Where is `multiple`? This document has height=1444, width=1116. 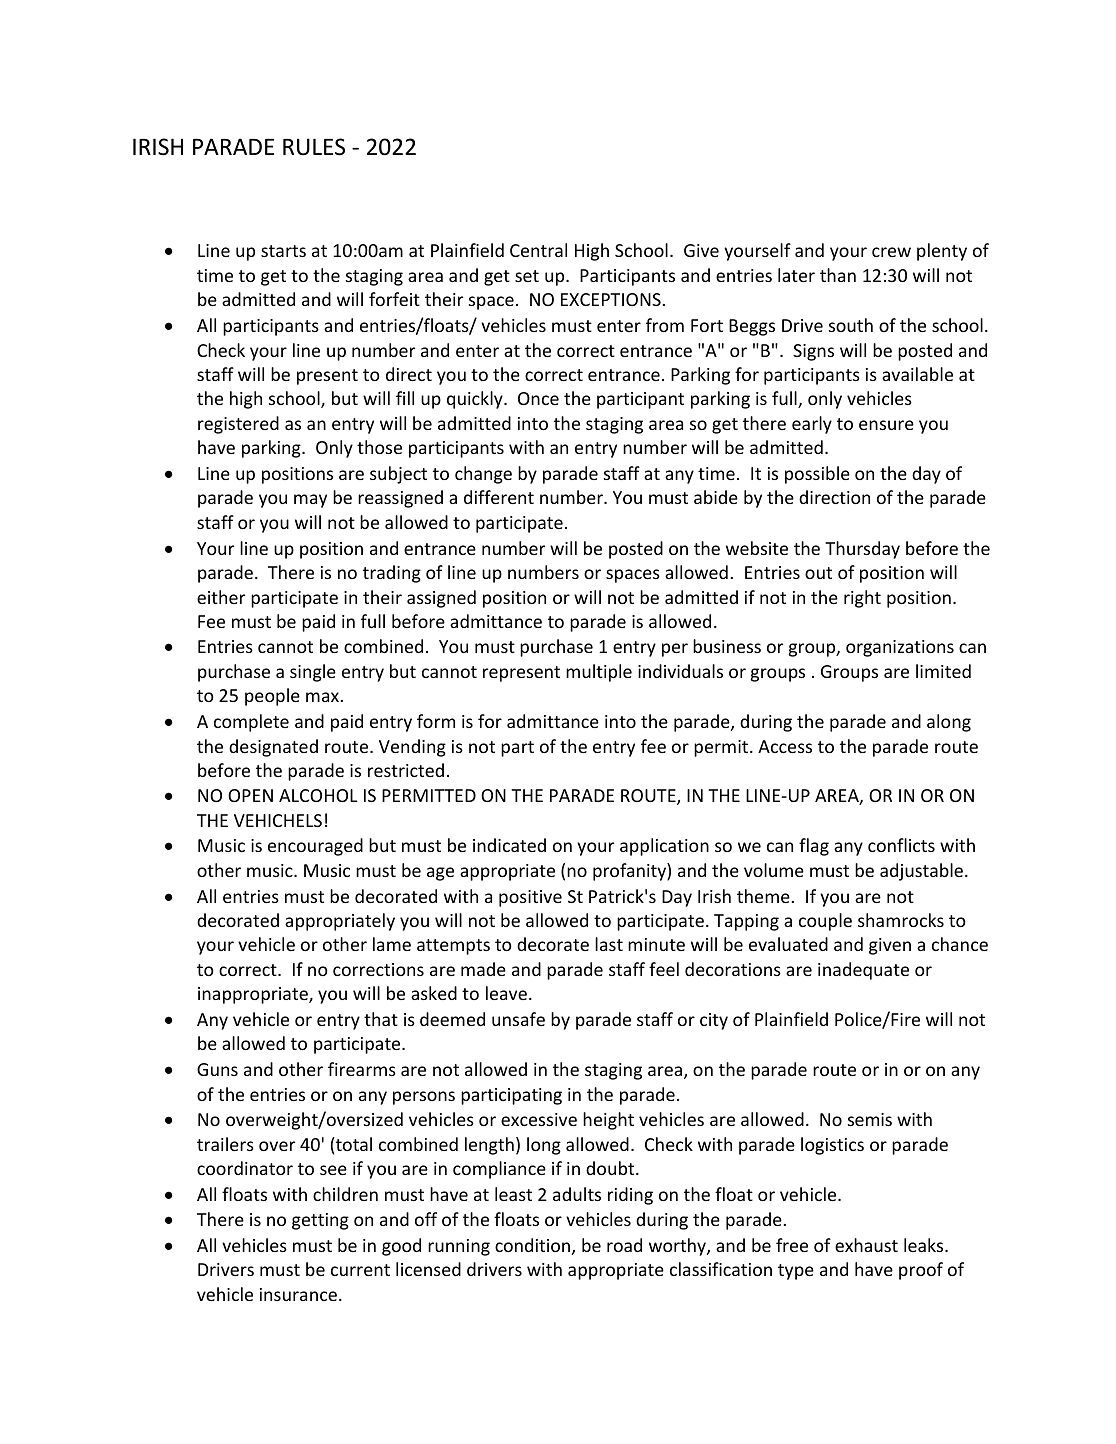
multiple is located at coordinates (599, 673).
